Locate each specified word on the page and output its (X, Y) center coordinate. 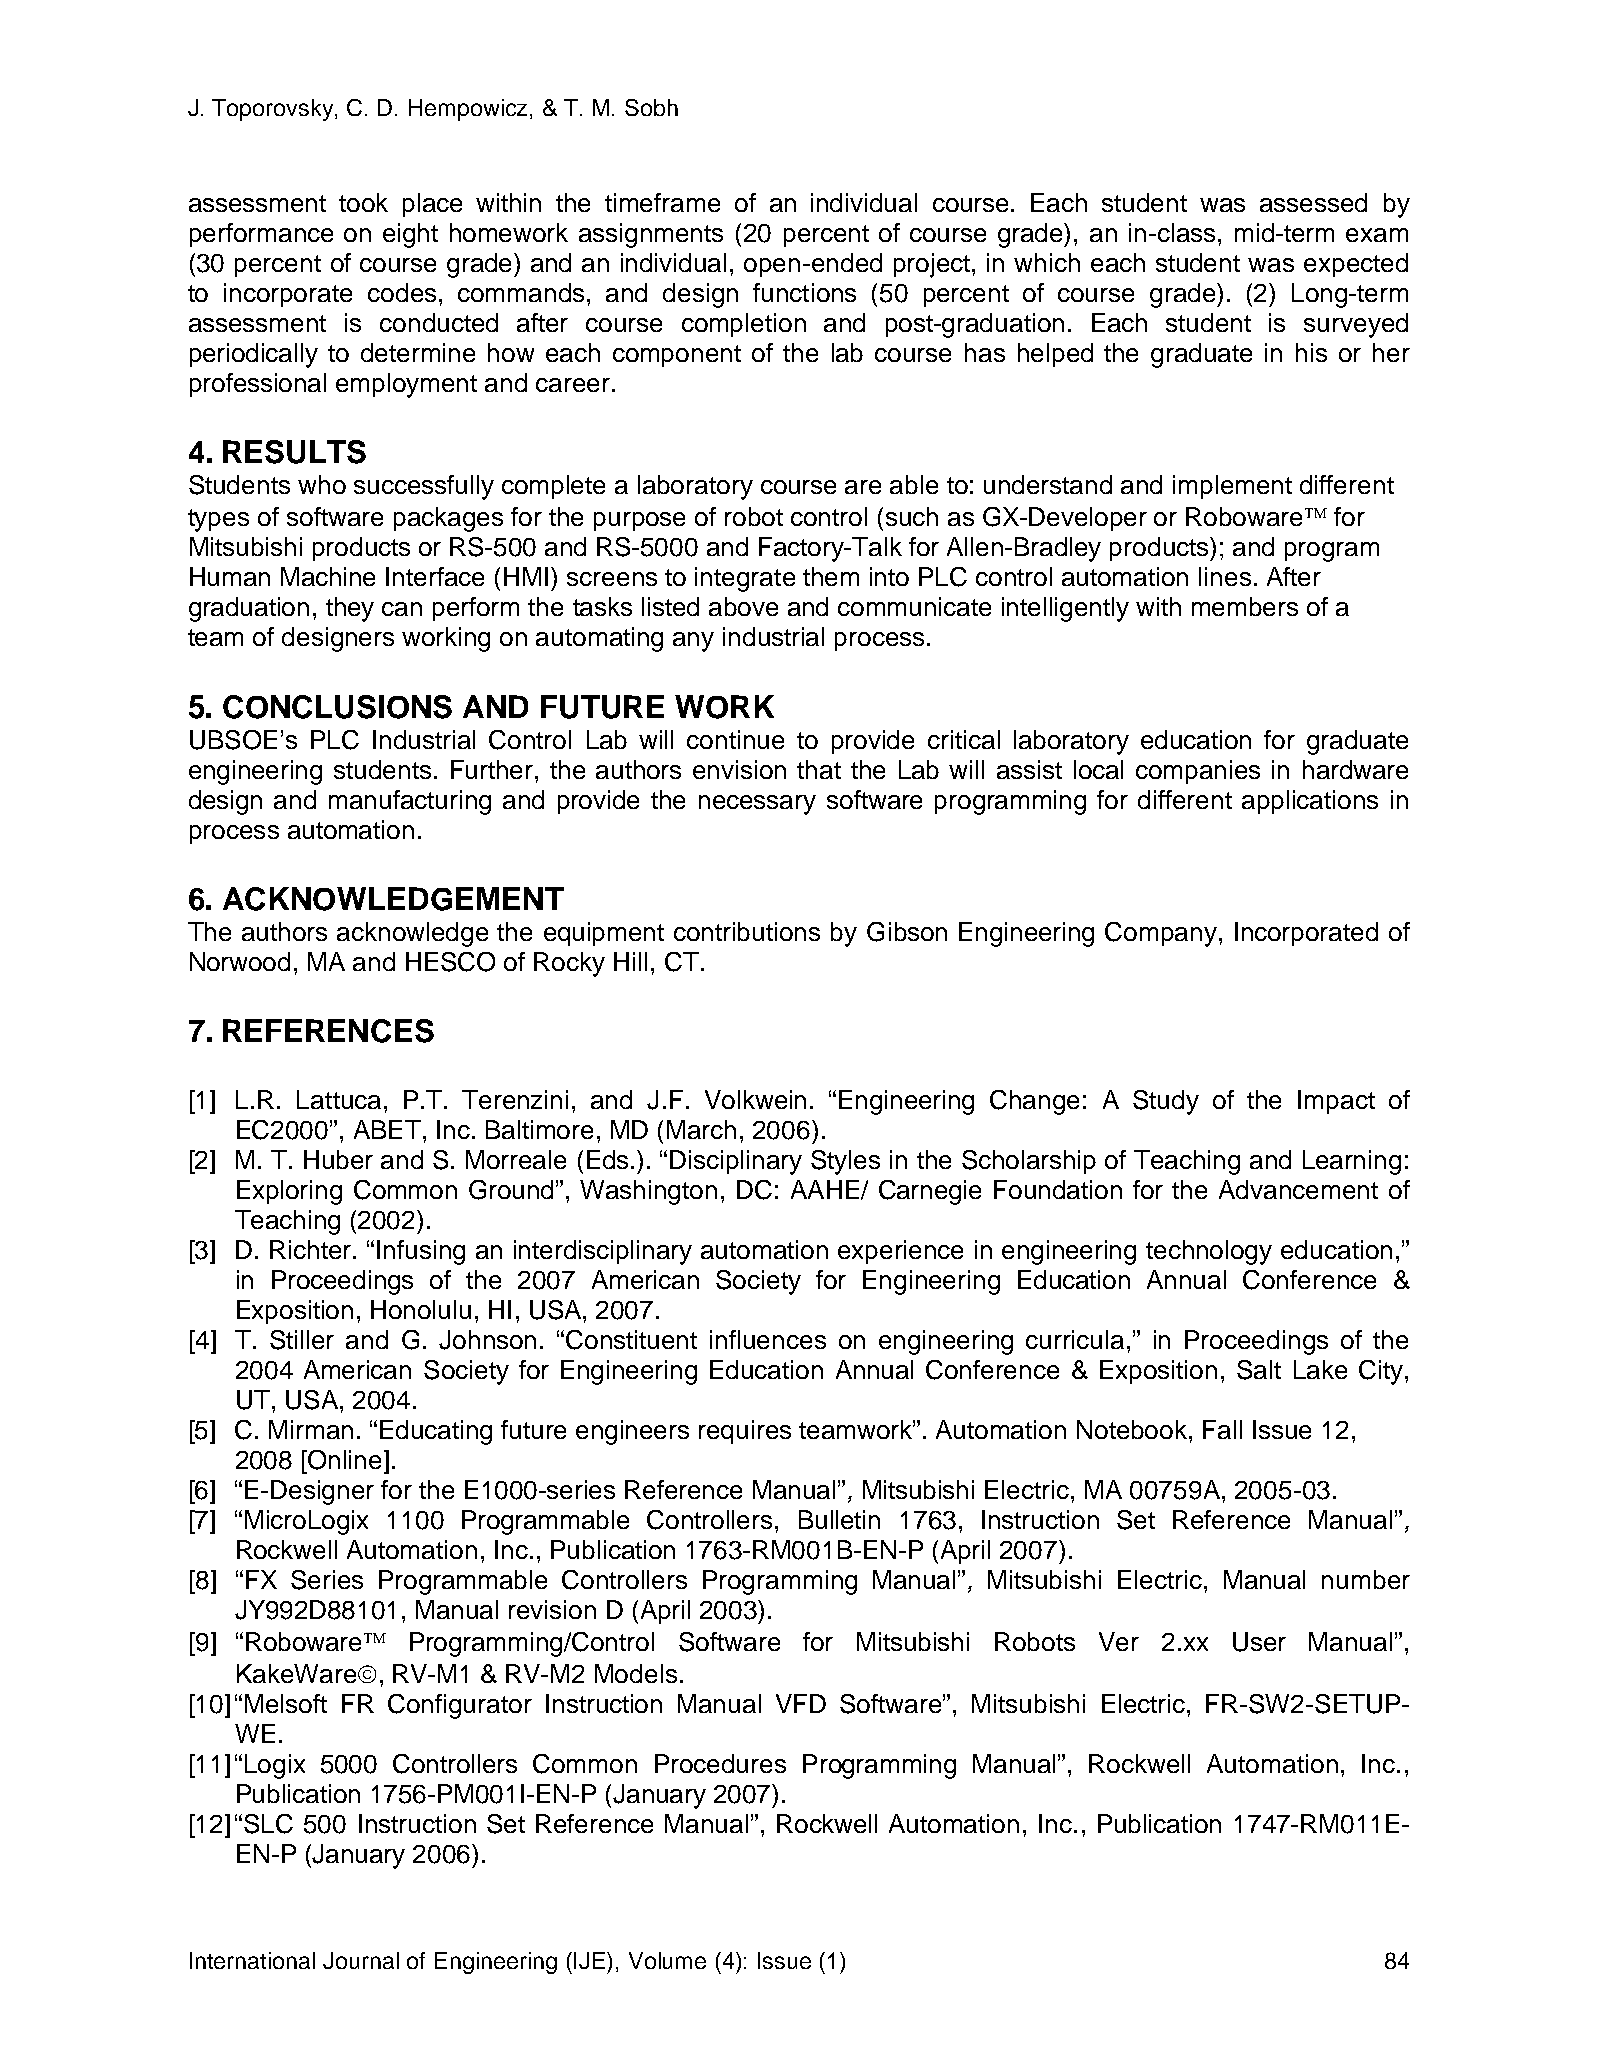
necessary (757, 805)
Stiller (302, 1340)
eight (410, 235)
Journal (361, 1960)
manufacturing (410, 802)
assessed (1313, 202)
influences (768, 1339)
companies (1198, 772)
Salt (1259, 1370)
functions (804, 292)
